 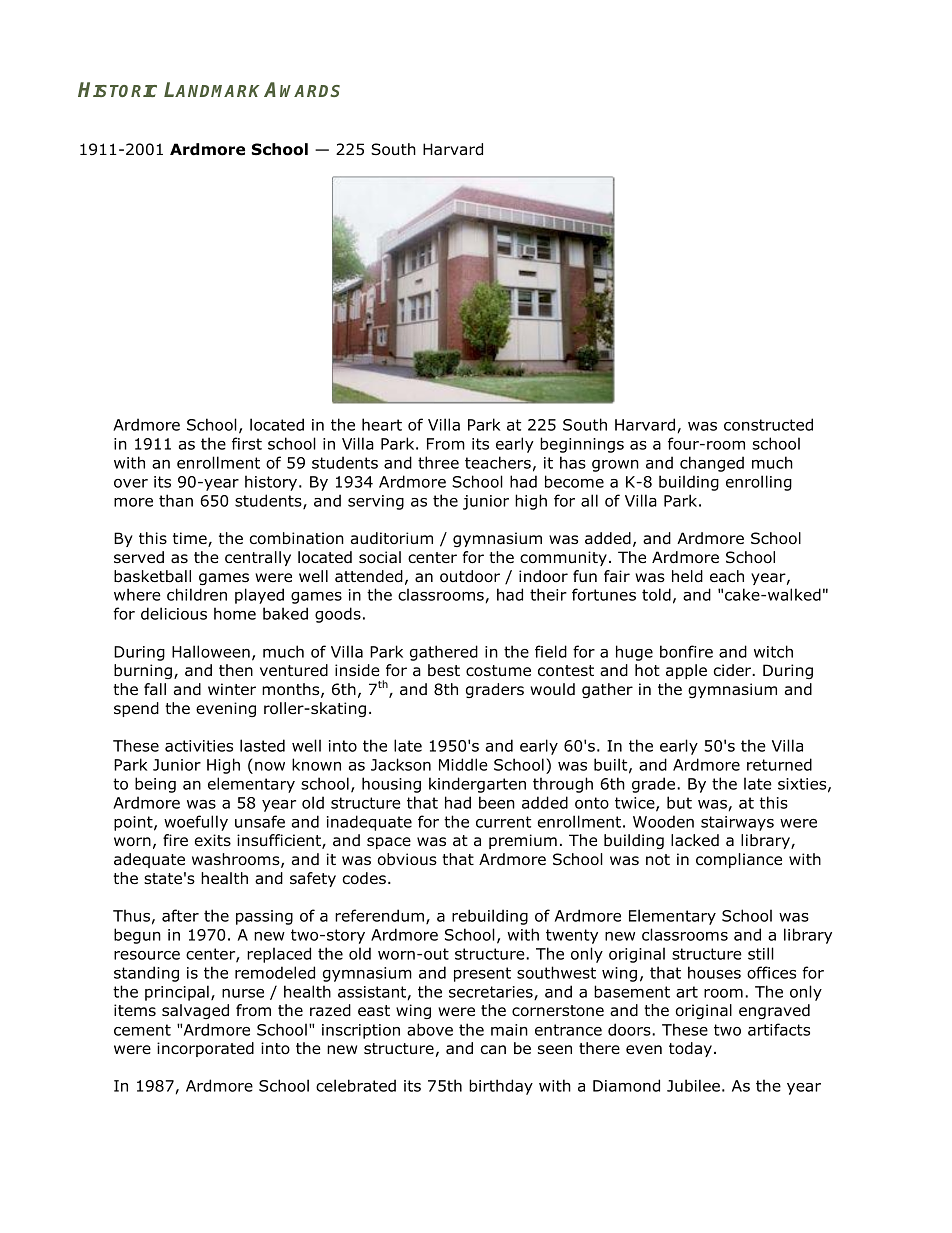 I want to click on incorporated, so click(x=205, y=1049).
